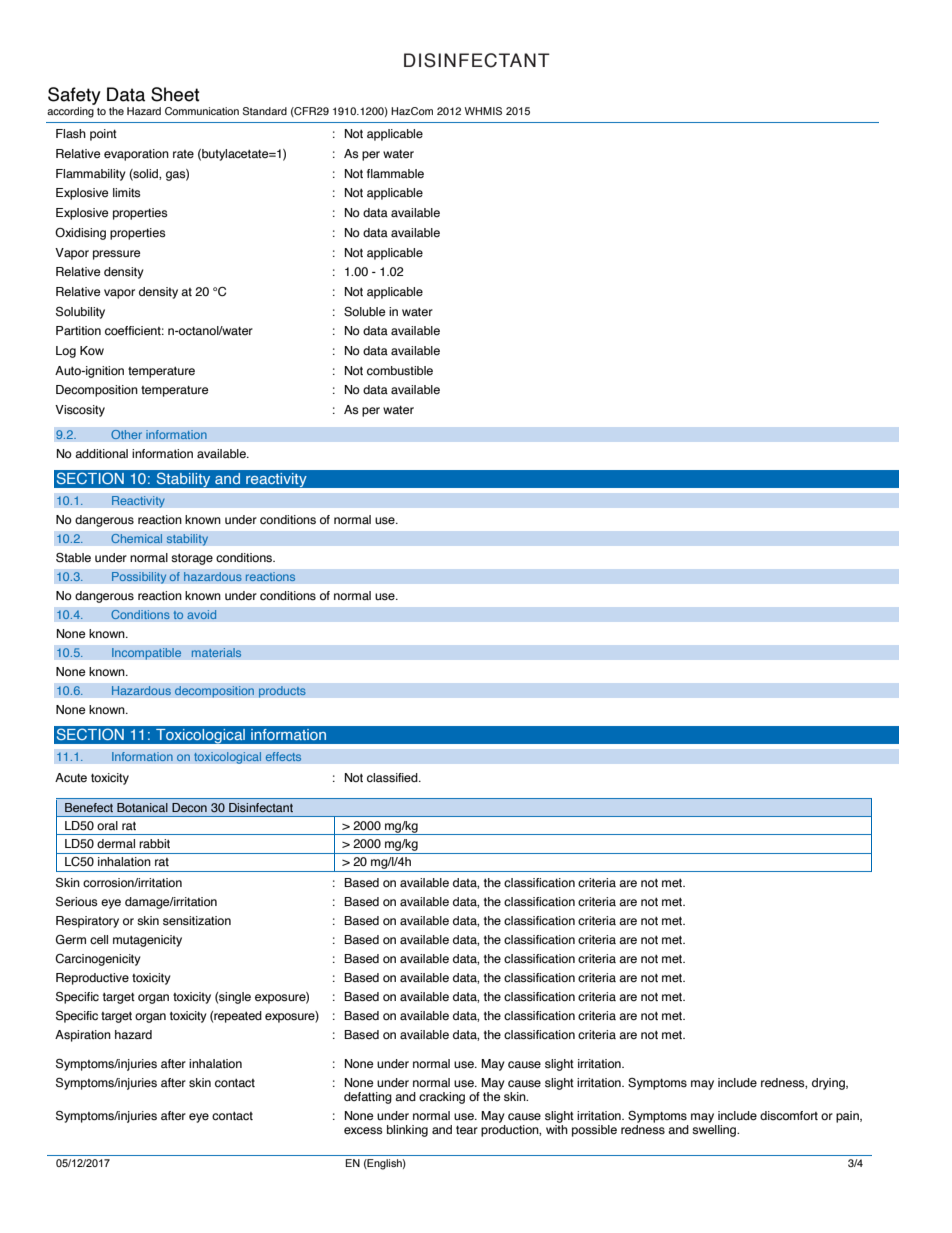 The height and width of the screenshot is (1233, 952). Describe the element at coordinates (442, 1098) in the screenshot. I see `cracking` at that location.
